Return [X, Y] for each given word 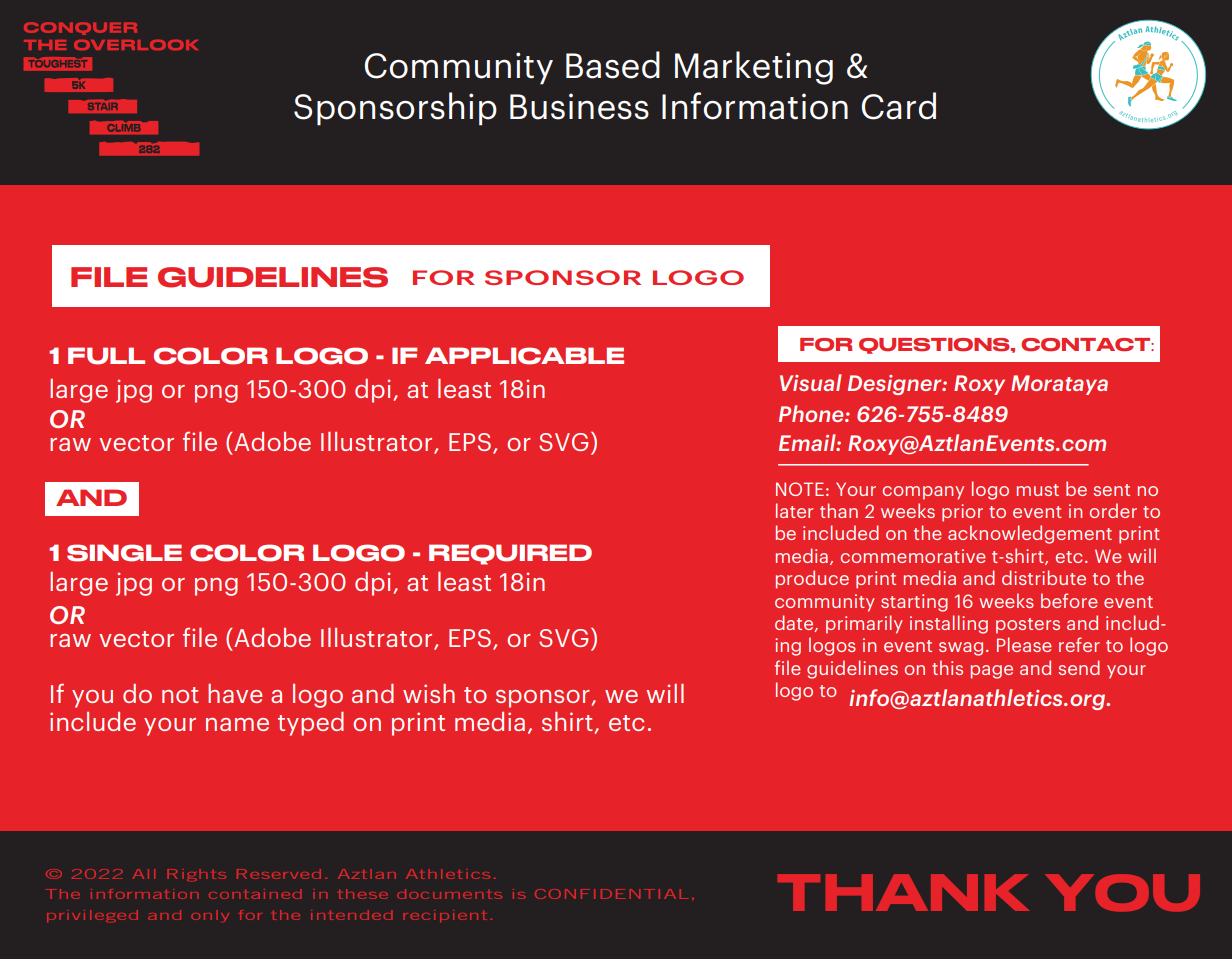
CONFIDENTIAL [612, 894]
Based [613, 65]
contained [255, 894]
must [1038, 490]
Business [579, 106]
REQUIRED [510, 554]
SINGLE [124, 553]
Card [898, 106]
